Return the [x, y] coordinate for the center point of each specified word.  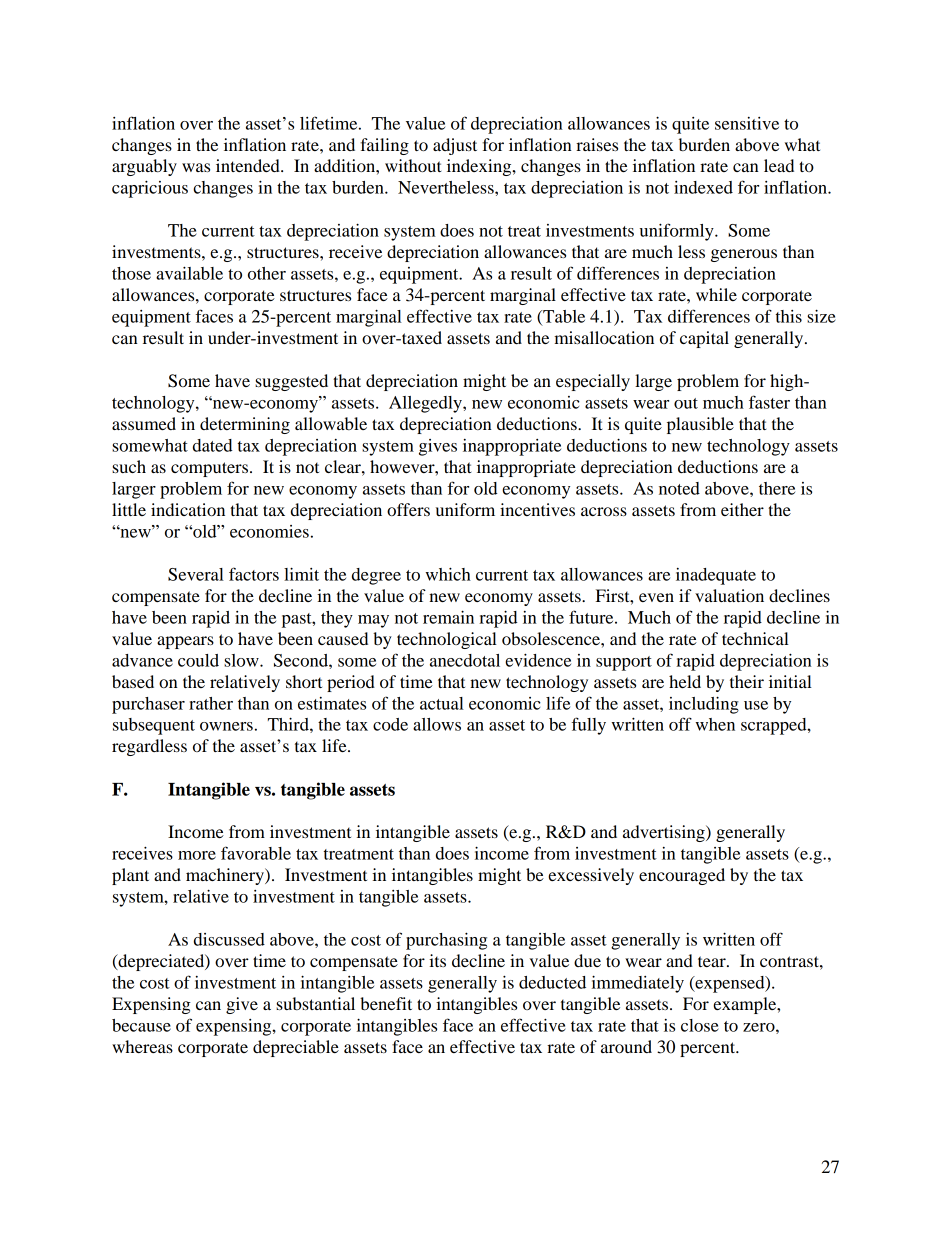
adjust [455, 146]
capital [704, 339]
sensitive [747, 123]
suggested [291, 382]
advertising [665, 833]
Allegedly [426, 404]
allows [437, 724]
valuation [729, 595]
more [197, 855]
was [196, 167]
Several [196, 574]
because [141, 1025]
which [448, 574]
